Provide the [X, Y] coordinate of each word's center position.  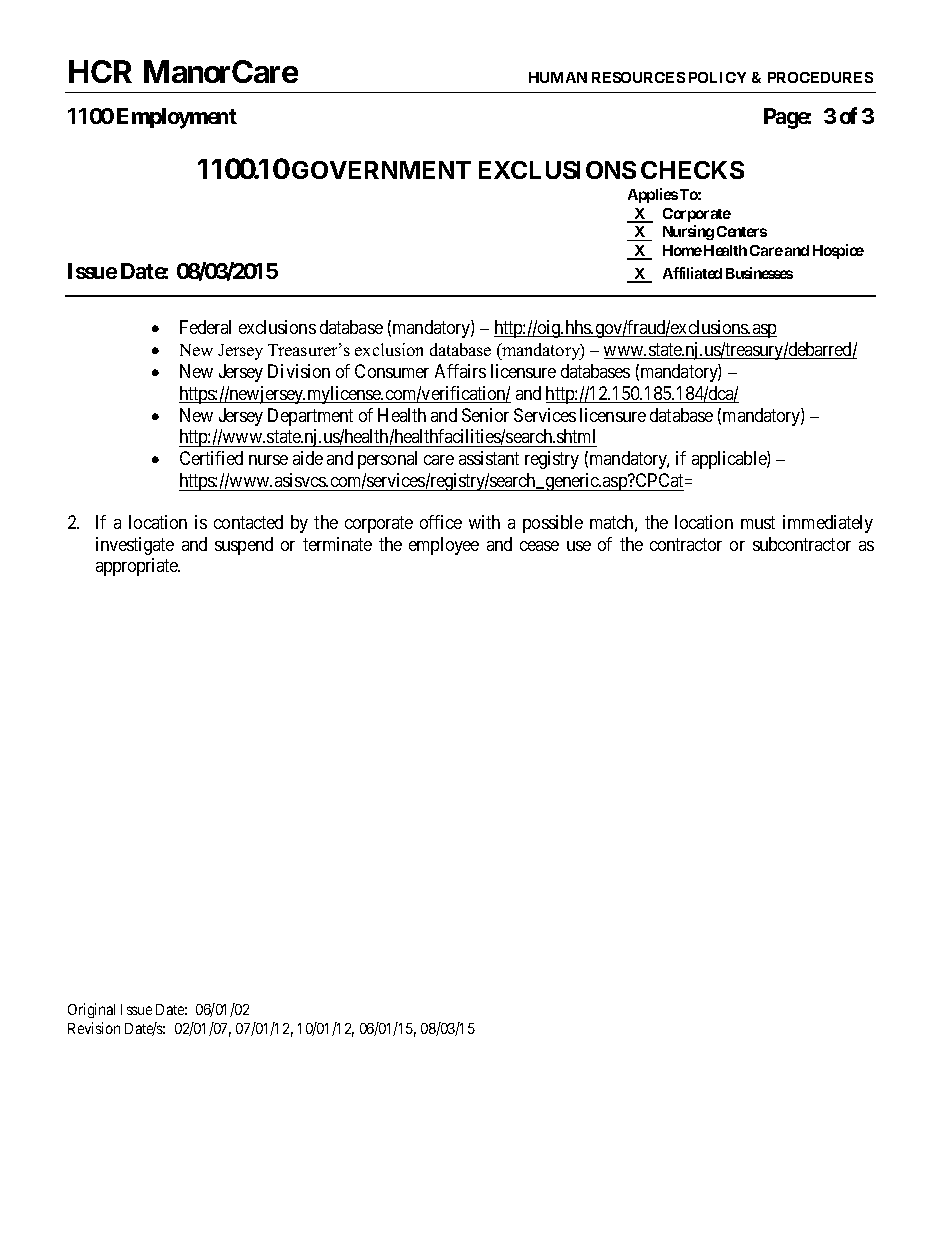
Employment [177, 118]
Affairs [460, 371]
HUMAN [558, 77]
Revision [94, 1028]
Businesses [759, 273]
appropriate [138, 567]
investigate [135, 546]
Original [91, 1010]
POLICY [717, 77]
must [758, 522]
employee [444, 546]
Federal [205, 327]
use [579, 546]
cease [539, 546]
